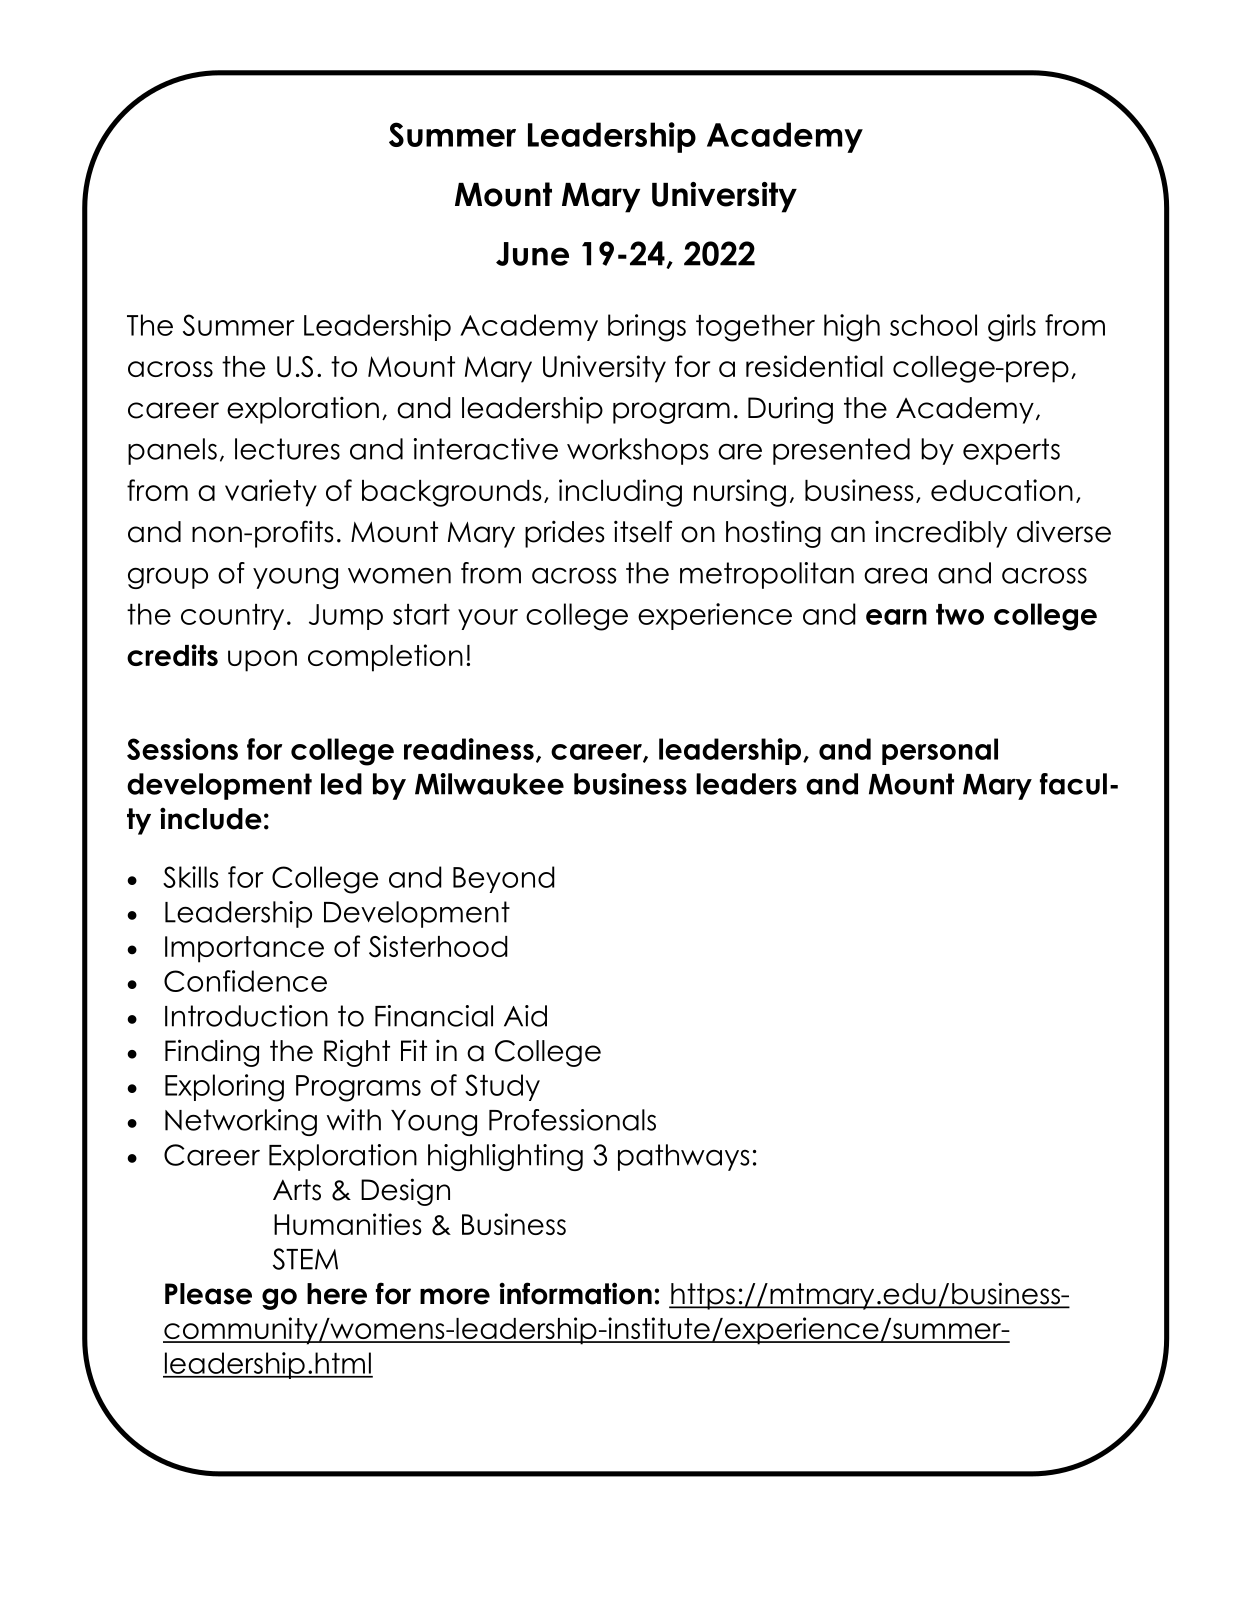 This document has width=1237, height=1601. I want to click on school, so click(933, 325).
